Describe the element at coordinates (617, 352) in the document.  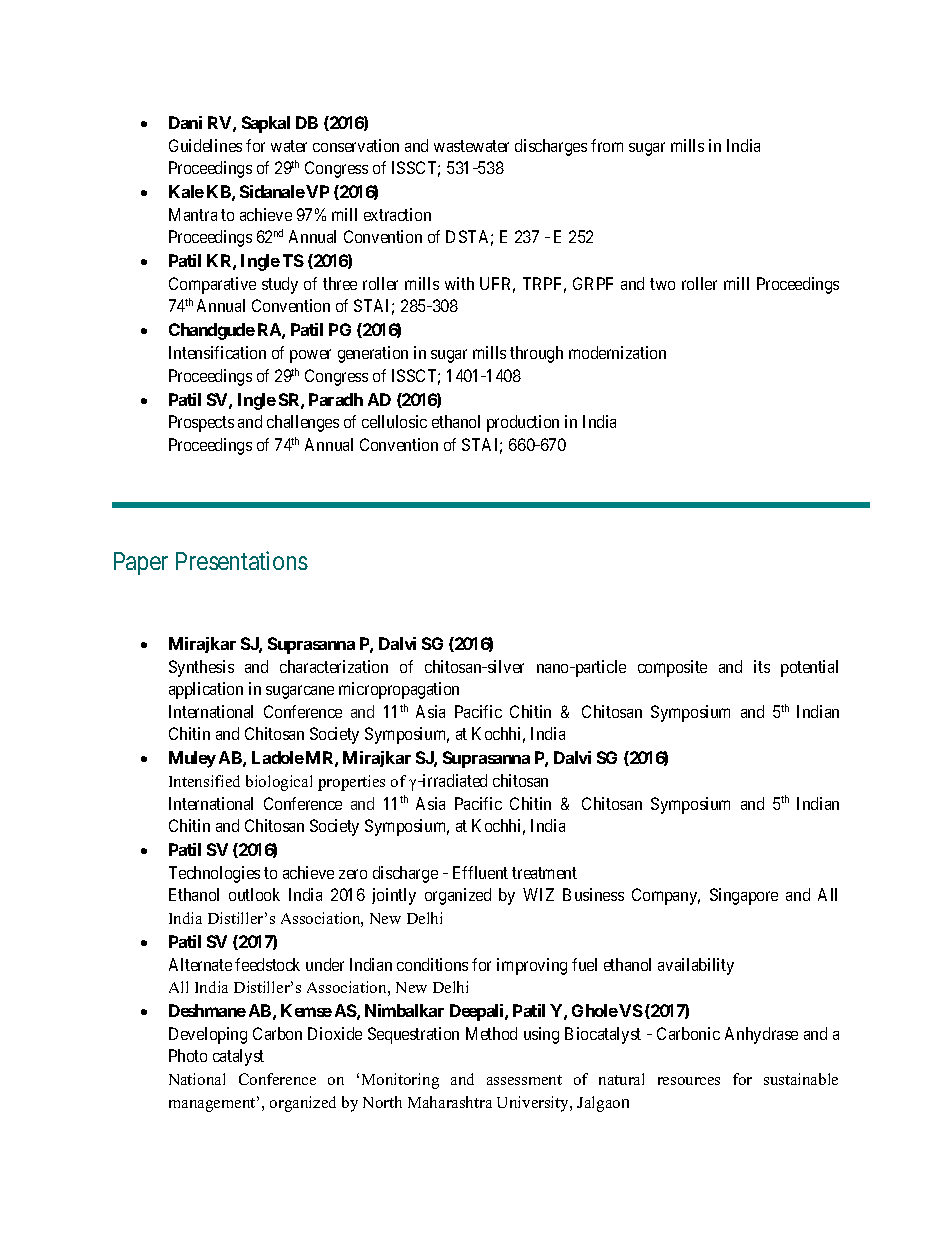
I see `modernization` at that location.
